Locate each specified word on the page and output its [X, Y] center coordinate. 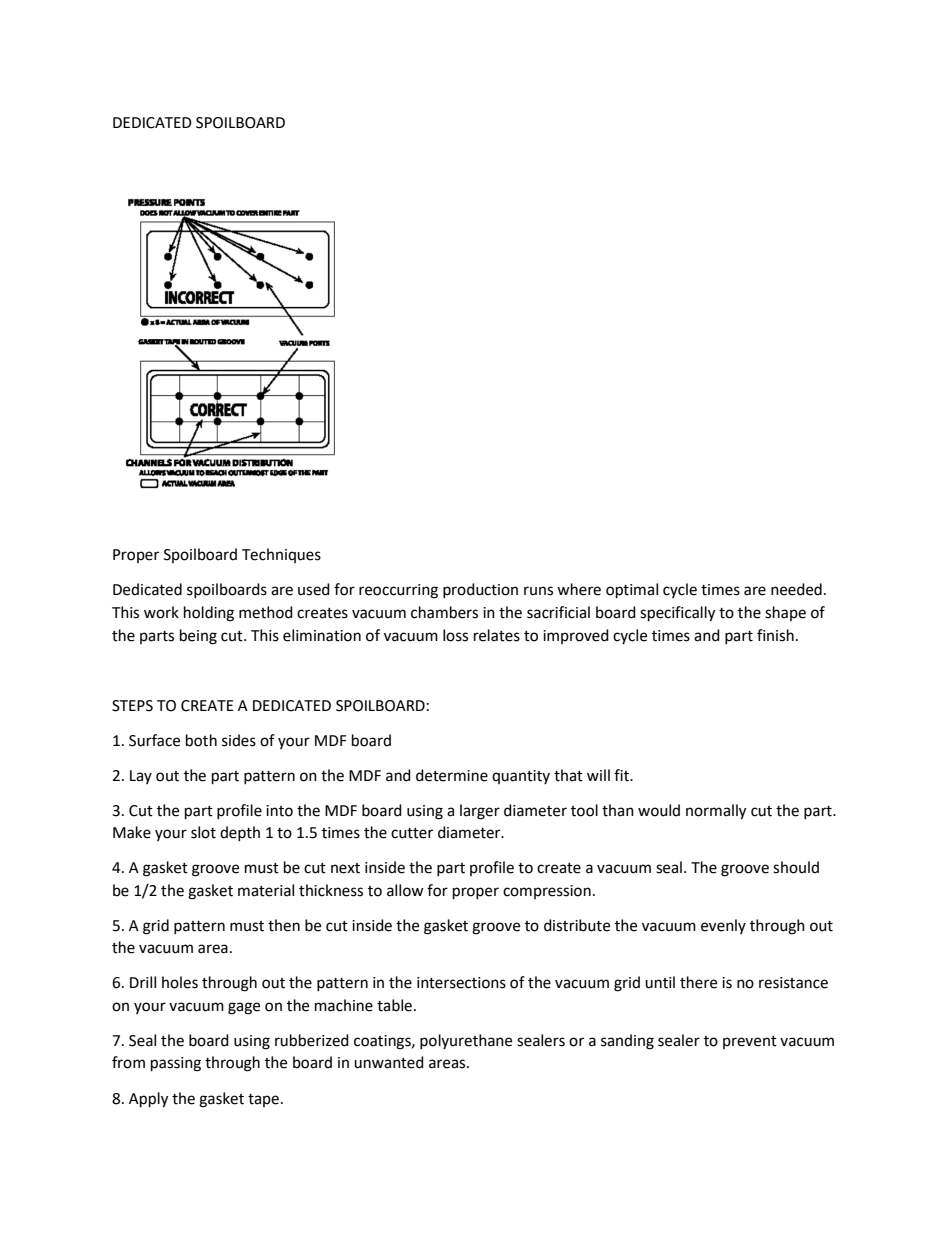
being [198, 637]
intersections [461, 983]
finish [775, 635]
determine [452, 775]
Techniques [281, 555]
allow [405, 890]
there [698, 982]
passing [176, 1064]
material [266, 890]
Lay [141, 777]
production [480, 590]
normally [716, 812]
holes [180, 982]
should [796, 867]
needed [796, 589]
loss [455, 635]
